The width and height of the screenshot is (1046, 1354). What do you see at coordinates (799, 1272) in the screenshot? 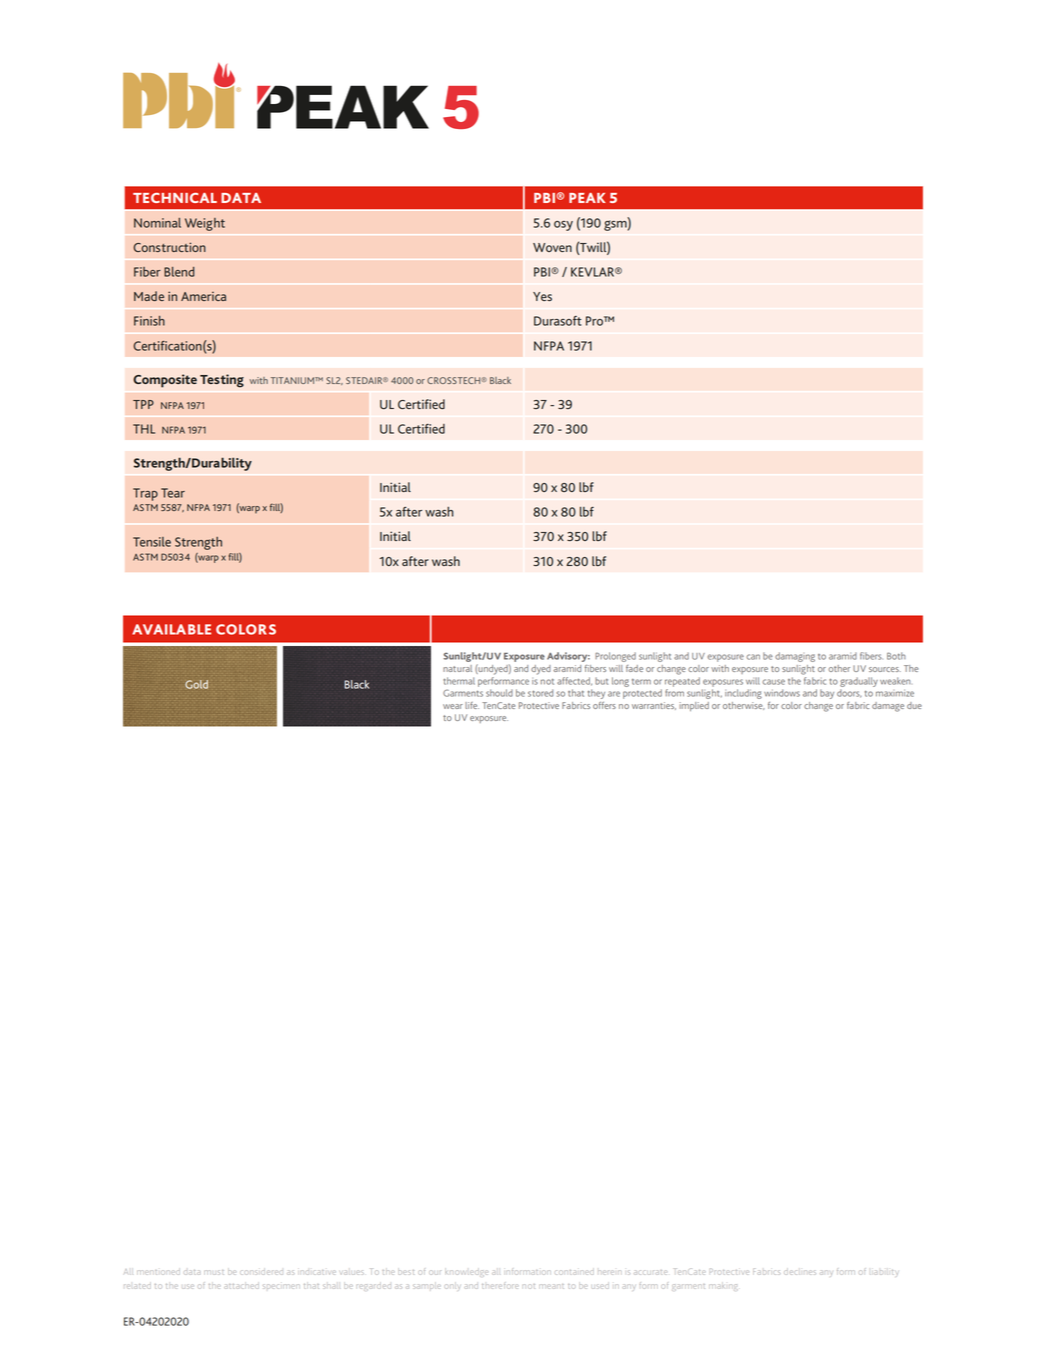
I see `declines` at bounding box center [799, 1272].
